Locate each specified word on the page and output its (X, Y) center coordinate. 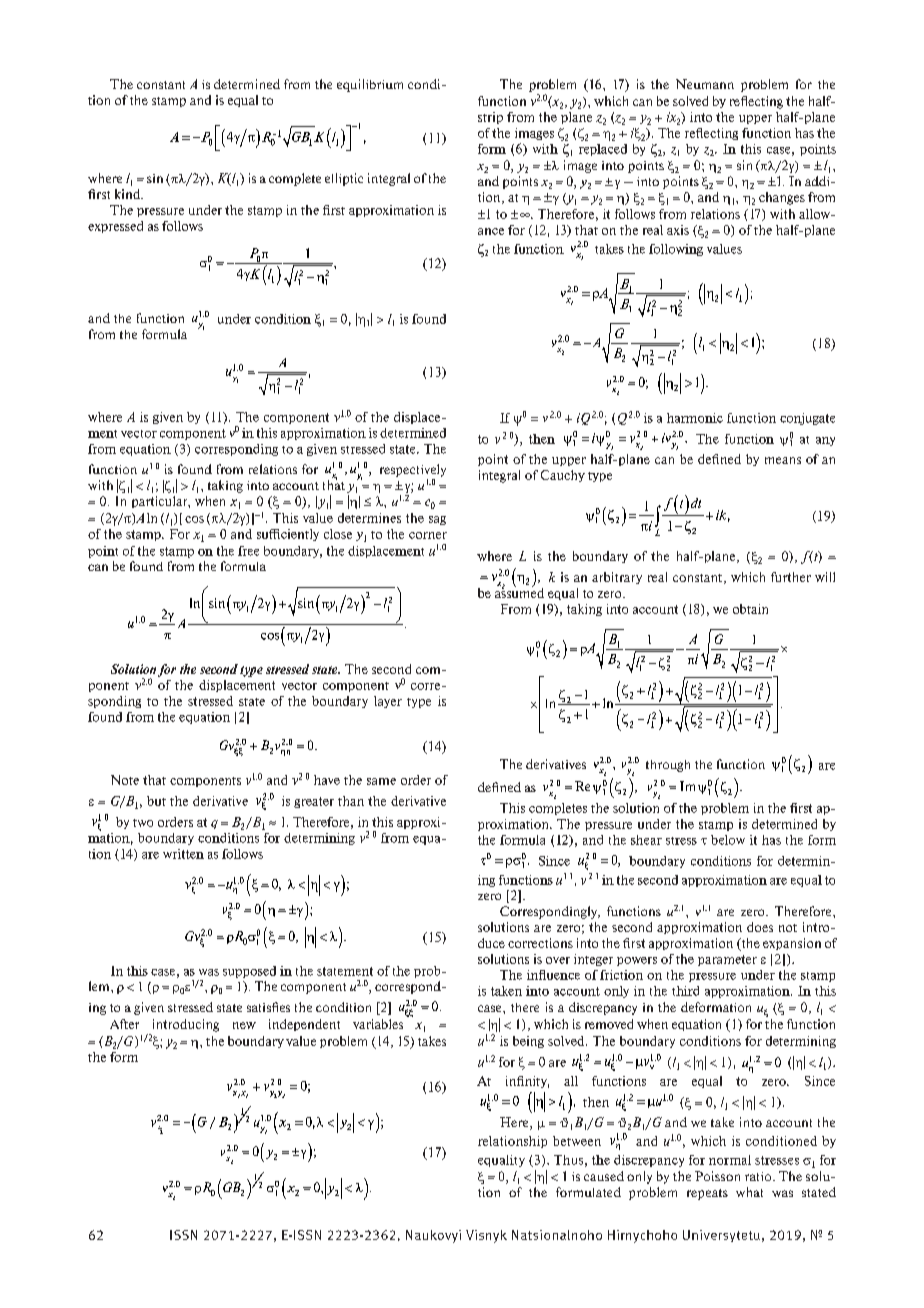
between (577, 1141)
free (248, 551)
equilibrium (370, 85)
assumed (519, 591)
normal (730, 1160)
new (244, 1025)
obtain (750, 609)
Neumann (705, 84)
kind (129, 194)
